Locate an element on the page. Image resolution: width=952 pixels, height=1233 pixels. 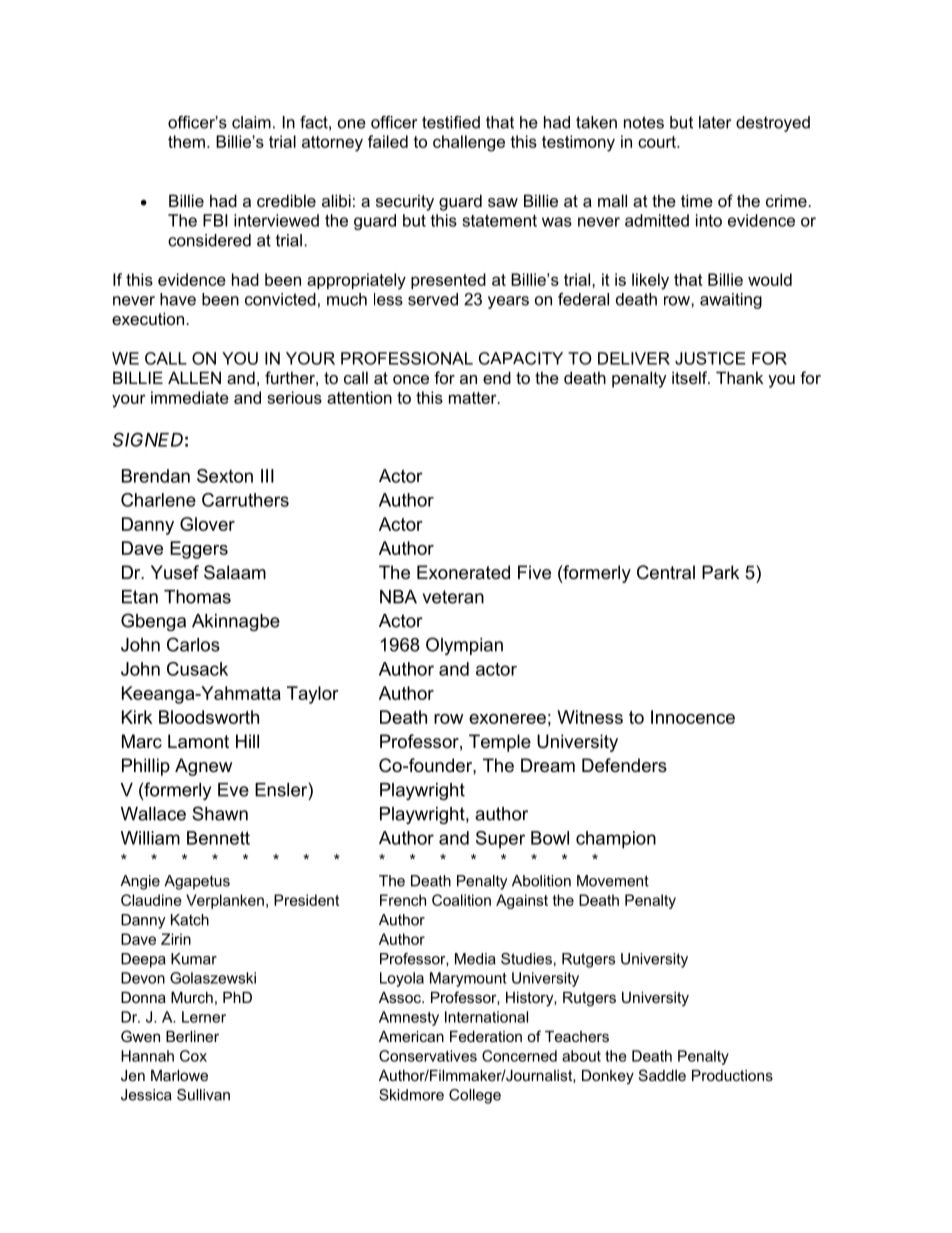
serious is located at coordinates (294, 397).
